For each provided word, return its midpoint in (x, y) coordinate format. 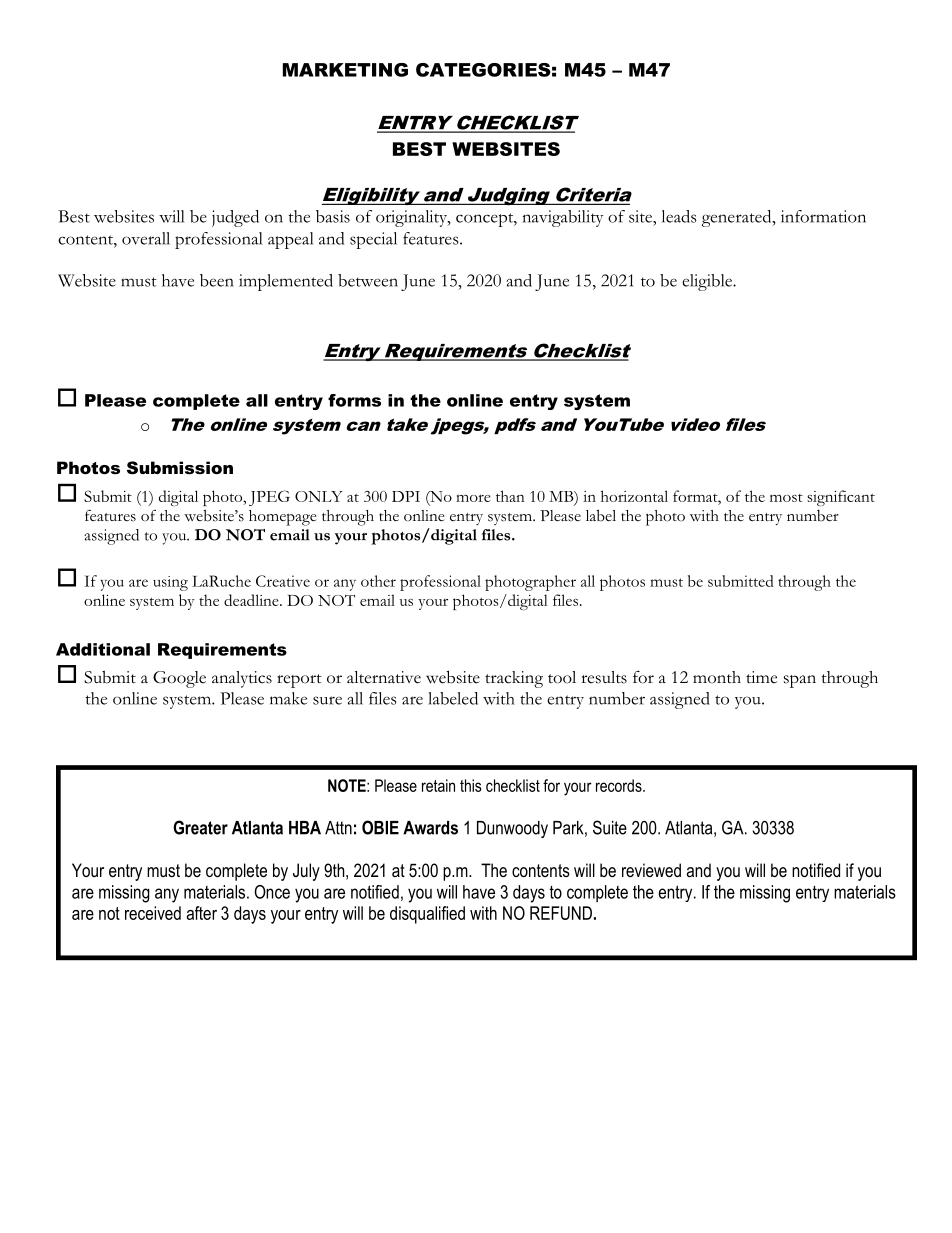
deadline (252, 600)
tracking (514, 679)
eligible (708, 282)
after (202, 913)
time (761, 677)
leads (679, 216)
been (217, 280)
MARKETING (345, 70)
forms (354, 400)
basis (333, 216)
